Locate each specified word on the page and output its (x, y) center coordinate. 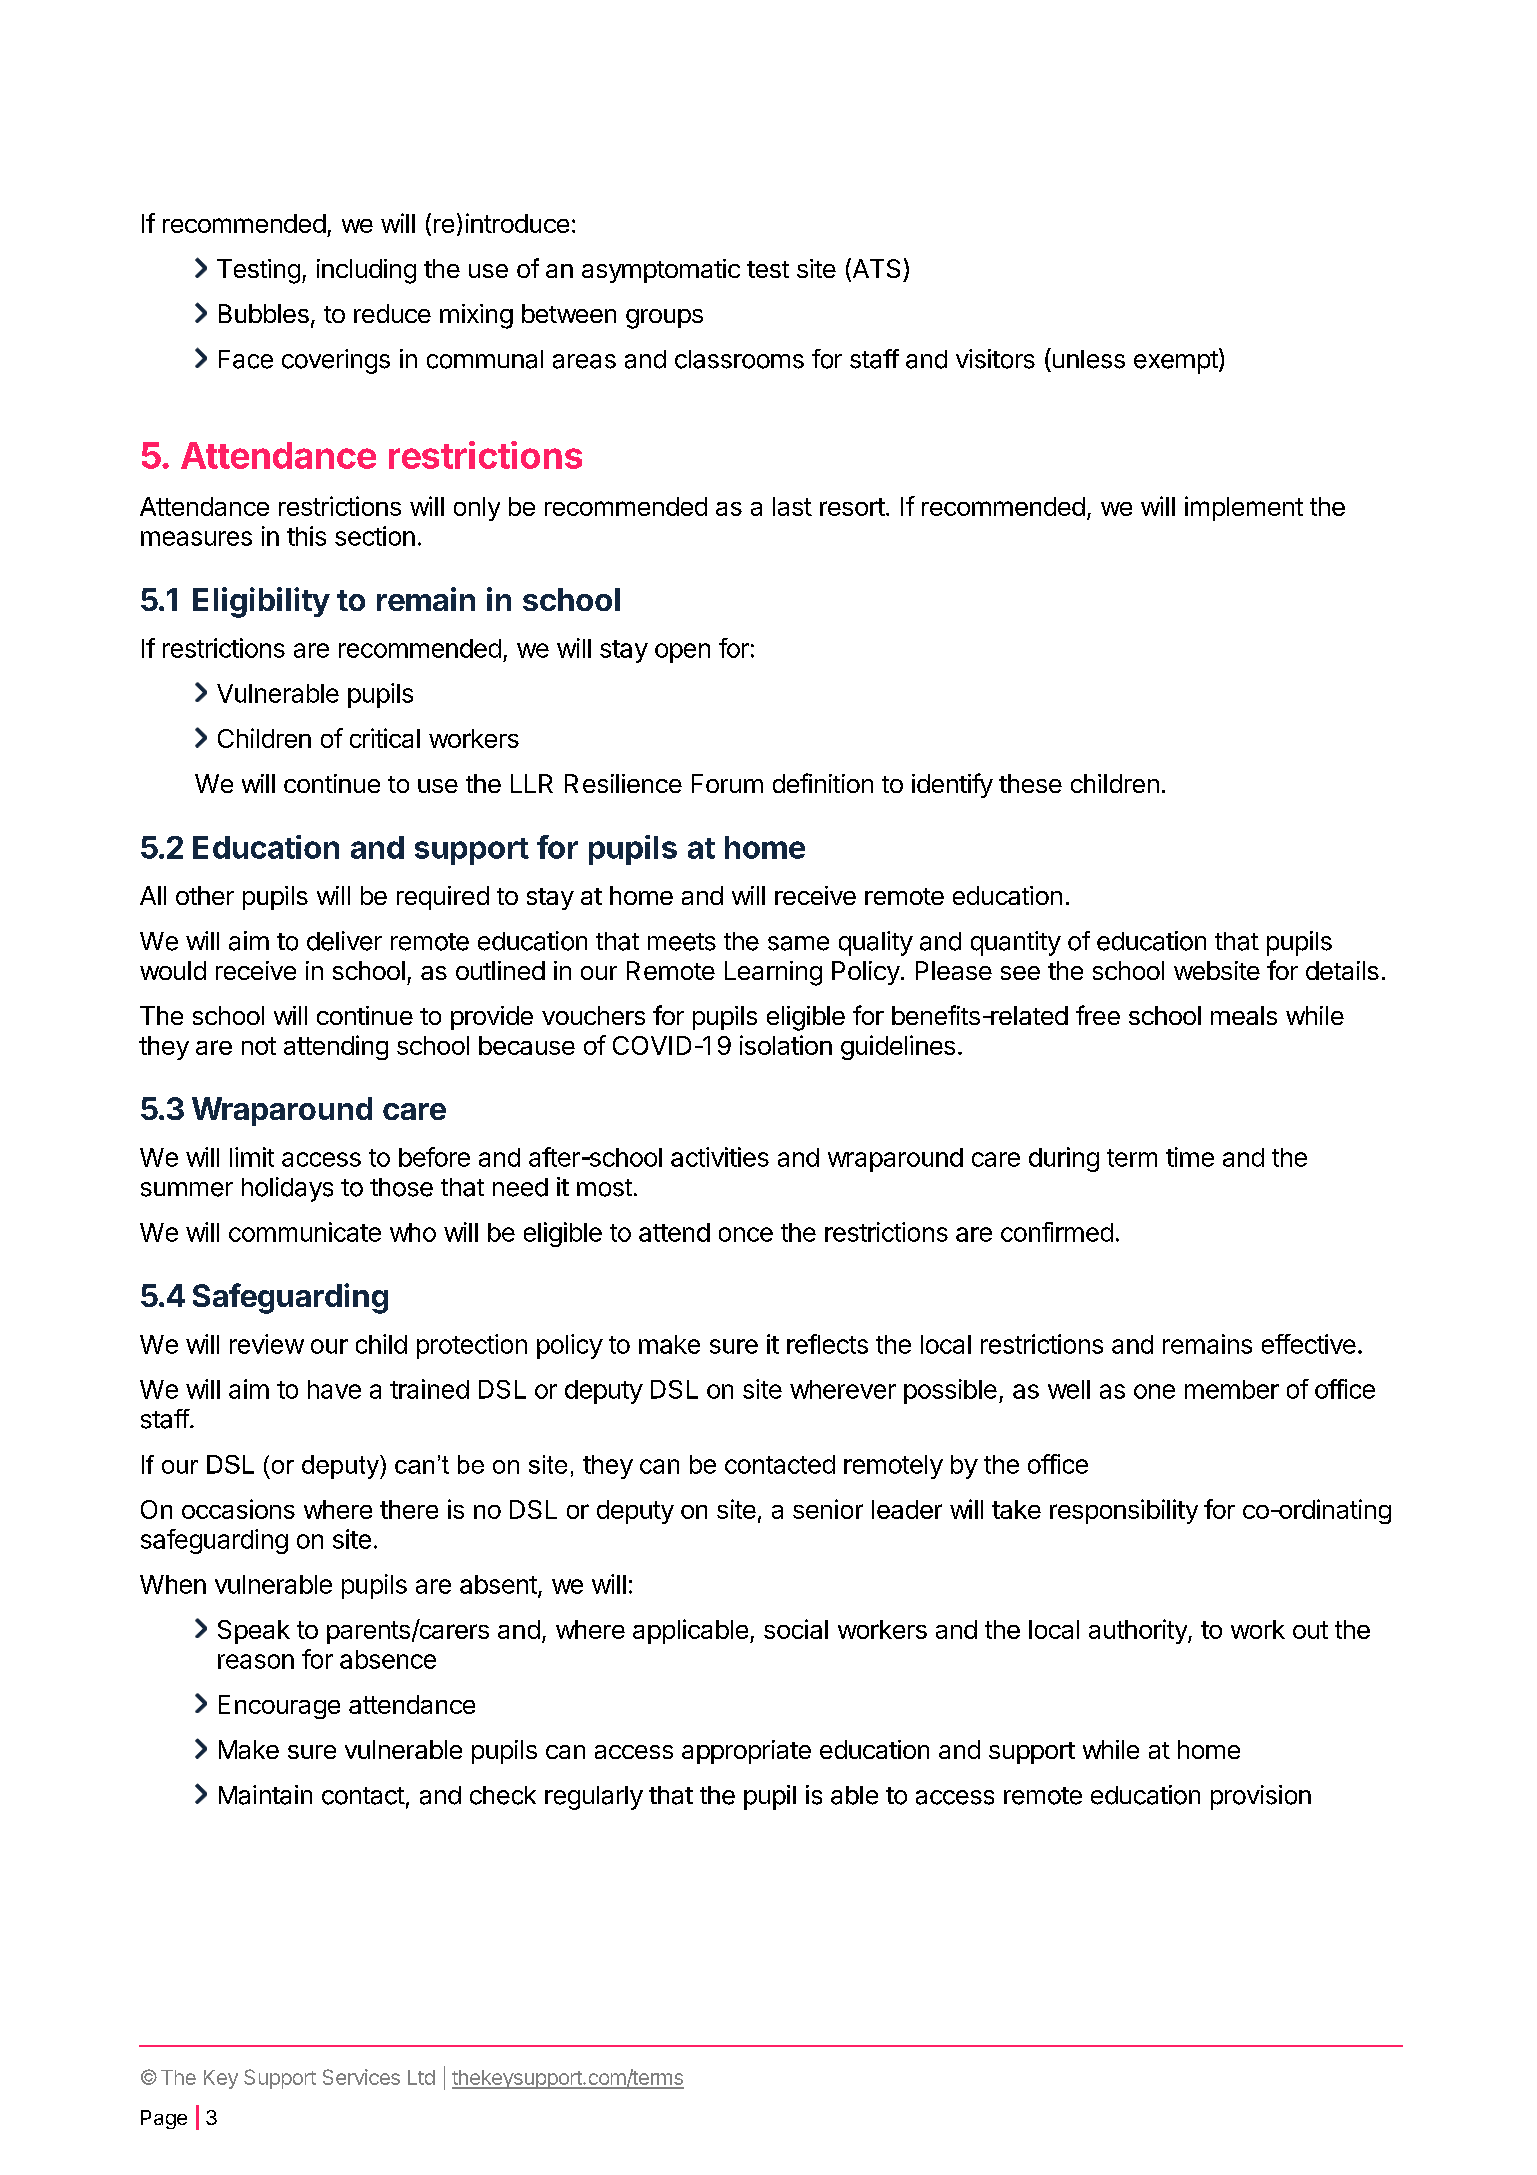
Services (361, 2077)
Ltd (421, 2077)
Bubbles (264, 313)
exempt (1176, 362)
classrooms (739, 359)
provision (1261, 1797)
